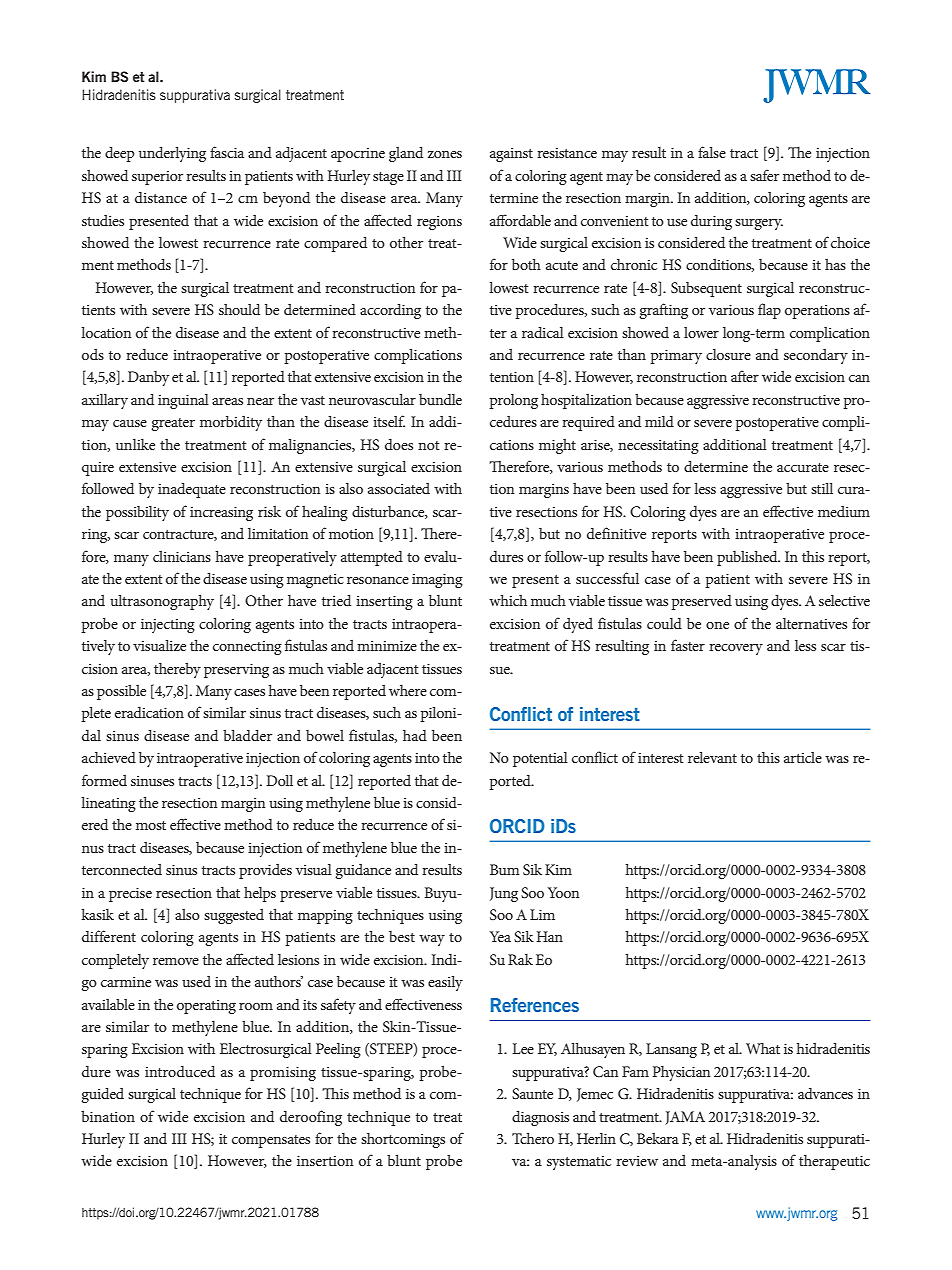  Describe the element at coordinates (236, 671) in the page. I see `preserving` at that location.
